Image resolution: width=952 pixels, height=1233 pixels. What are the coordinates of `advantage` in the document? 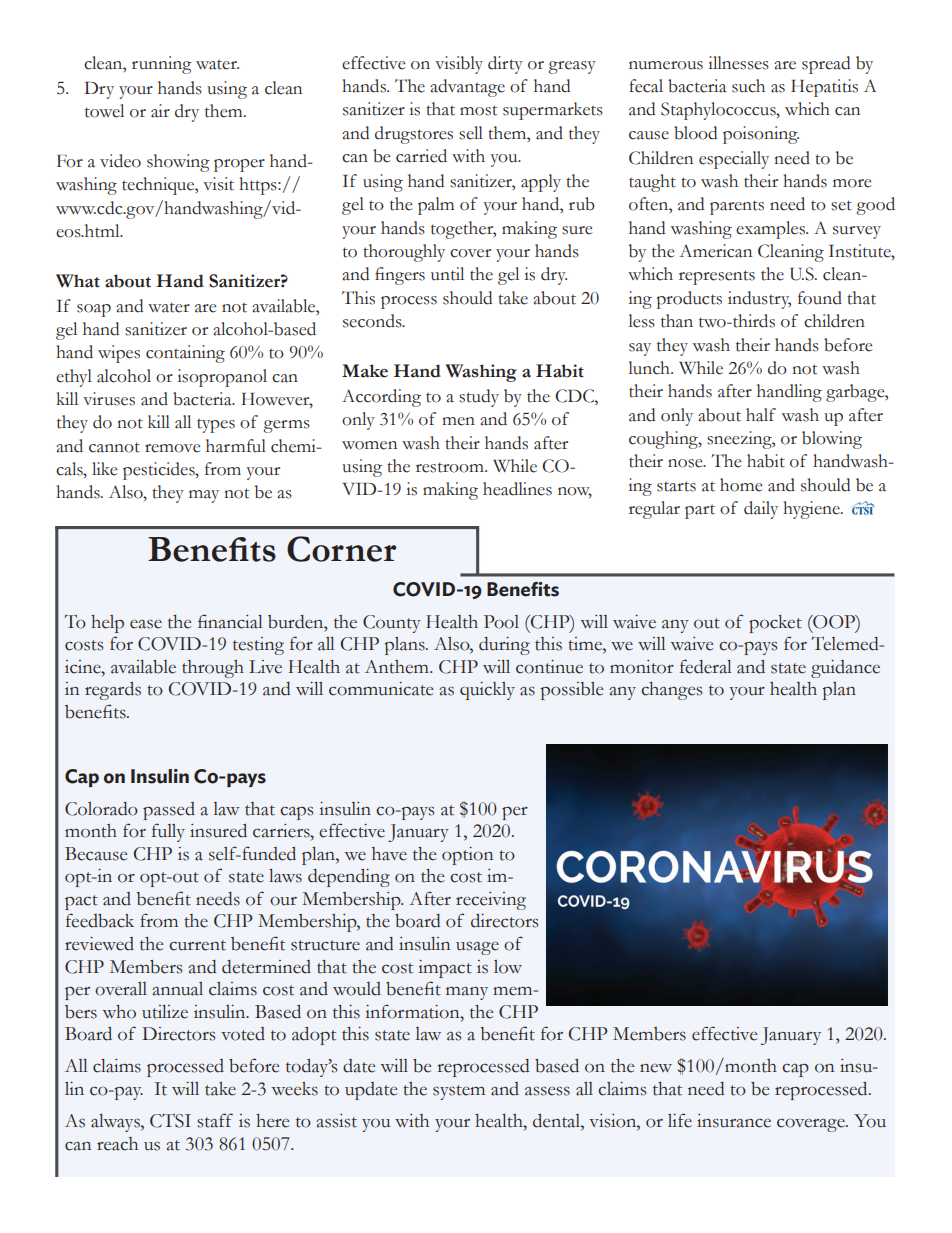 It's located at (467, 88).
